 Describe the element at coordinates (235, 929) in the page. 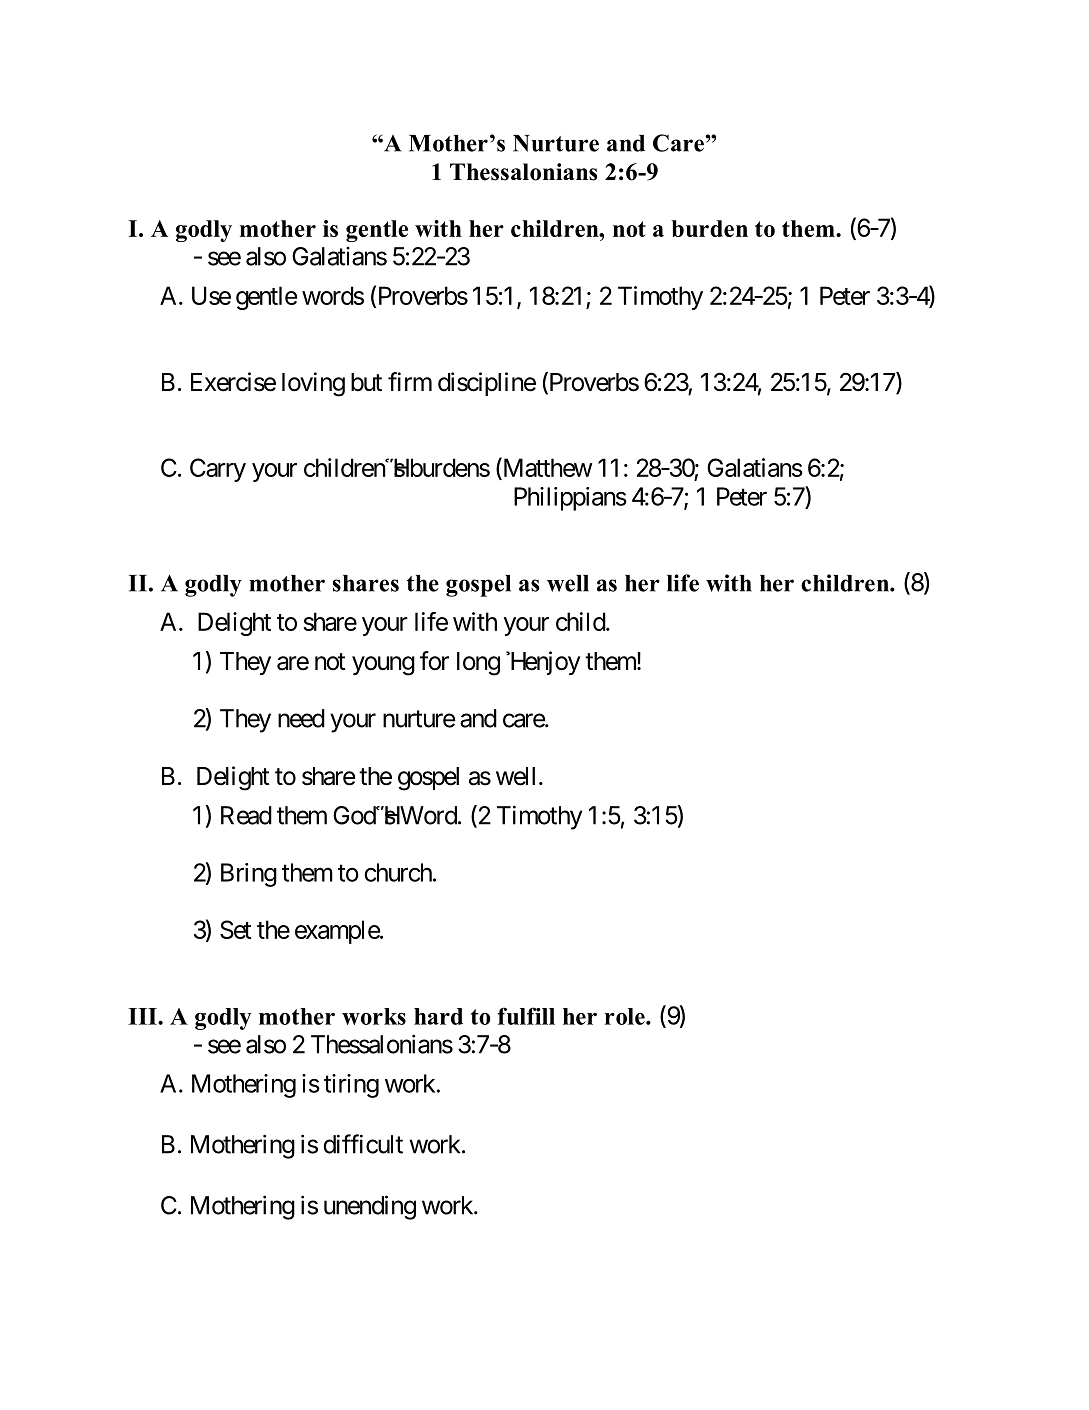

I see `Set` at that location.
